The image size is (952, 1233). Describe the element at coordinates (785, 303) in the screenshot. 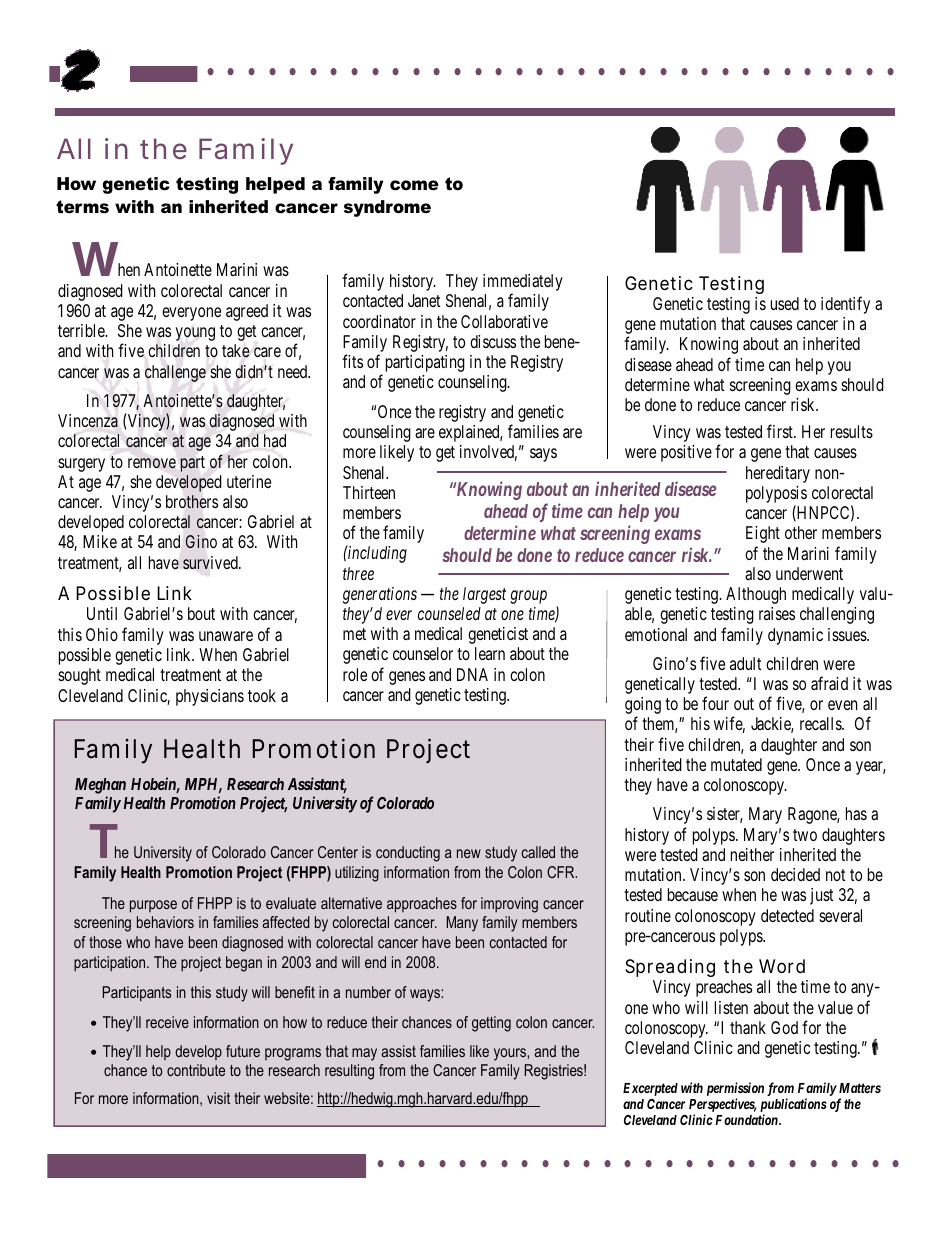

I see `used` at that location.
